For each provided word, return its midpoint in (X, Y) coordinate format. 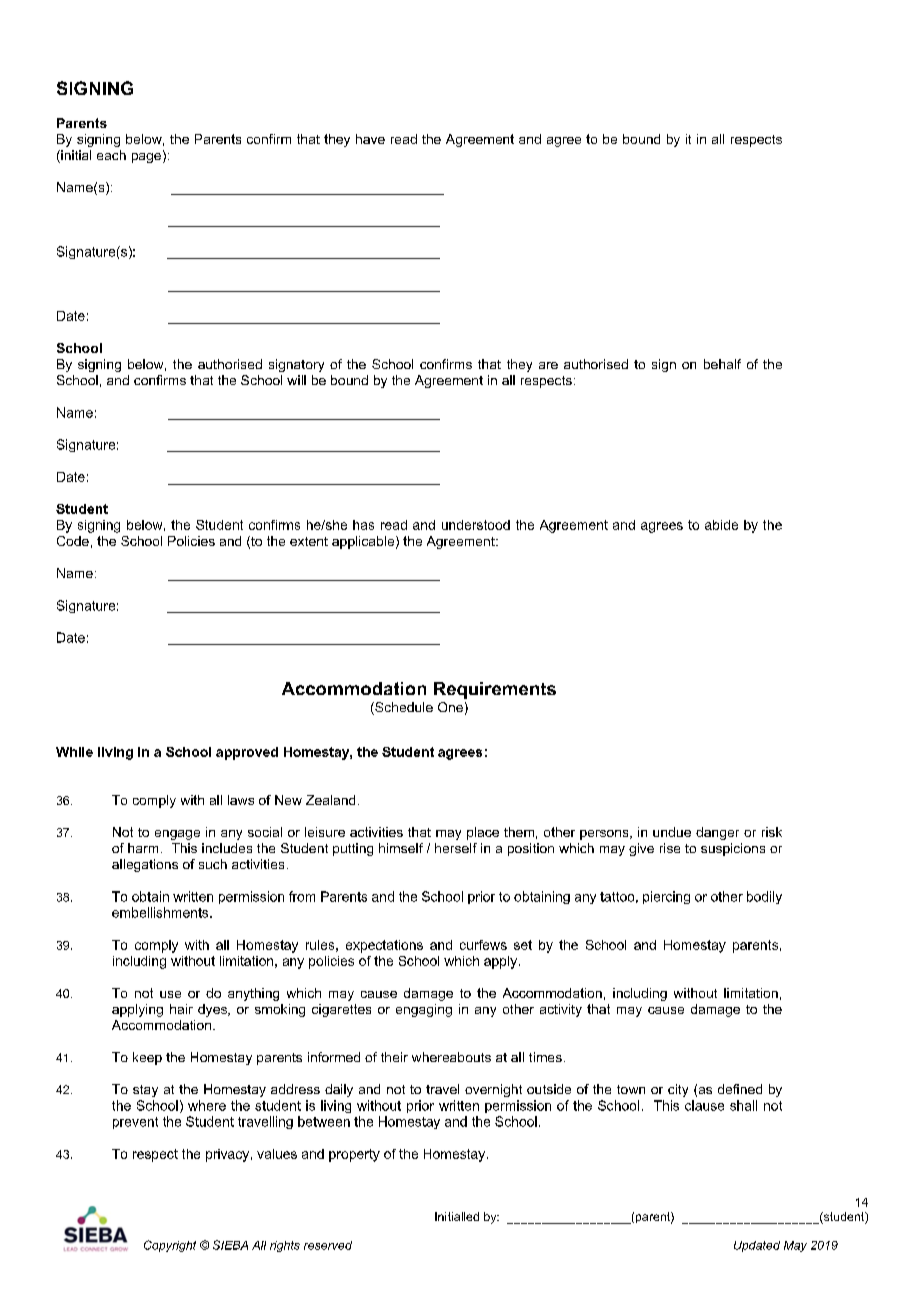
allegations (145, 865)
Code (73, 541)
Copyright (170, 1246)
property (354, 1155)
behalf (722, 364)
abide (721, 525)
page (146, 158)
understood (476, 525)
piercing (666, 897)
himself (401, 848)
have (370, 139)
